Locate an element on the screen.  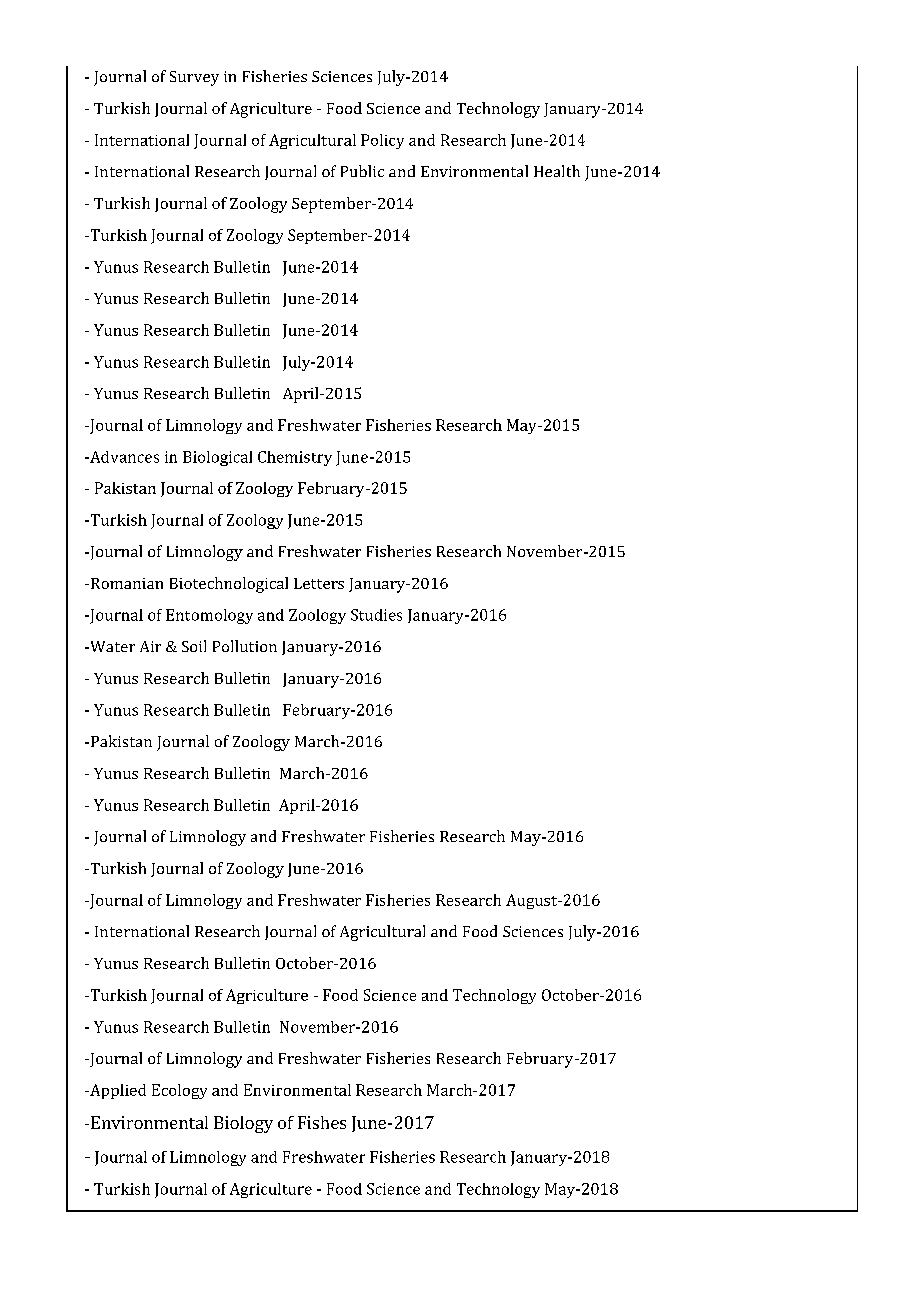
Chemistry is located at coordinates (295, 458).
